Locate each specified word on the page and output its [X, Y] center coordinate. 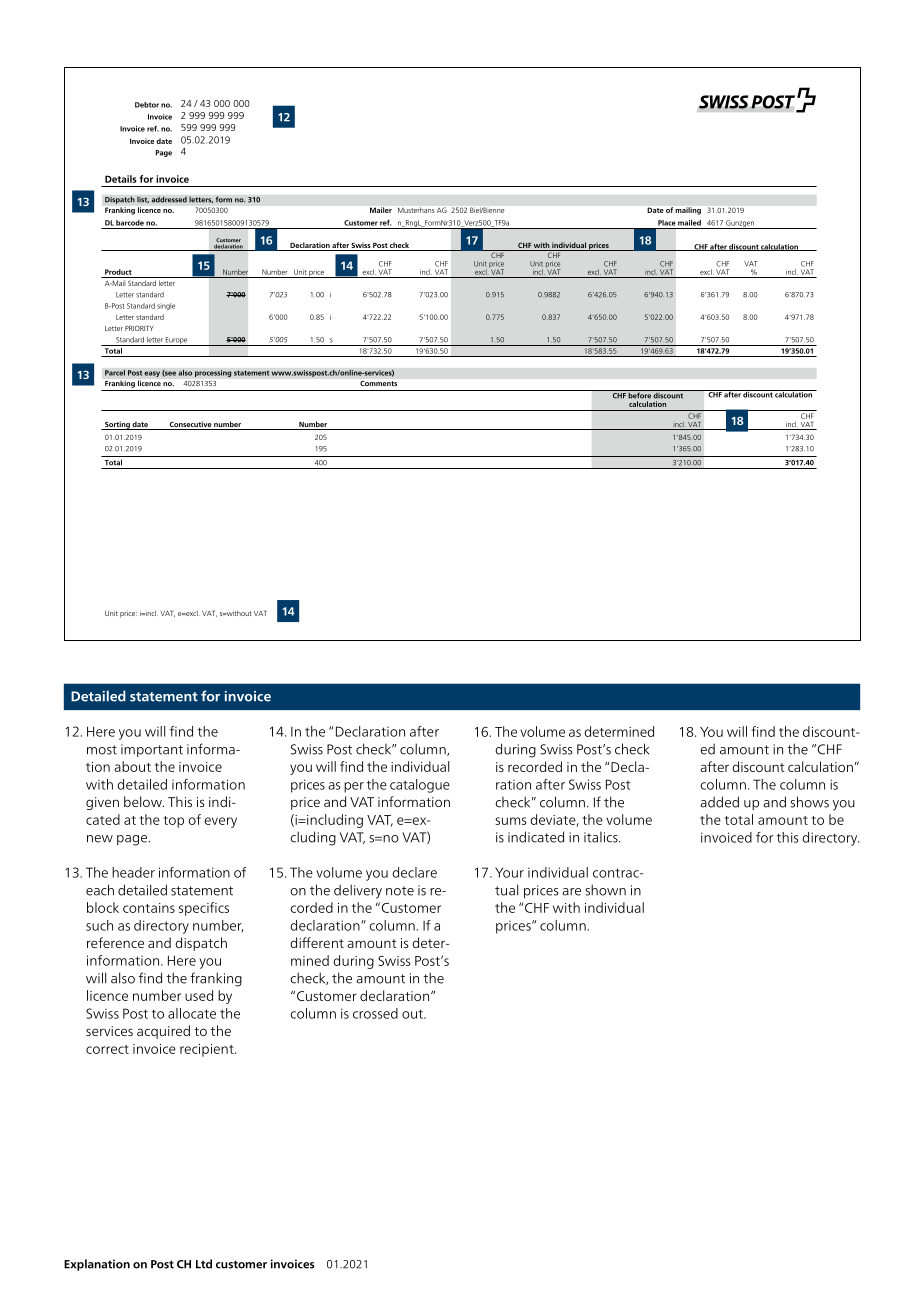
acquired [163, 1032]
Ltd [204, 1264]
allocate [192, 1013]
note [400, 891]
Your [509, 872]
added [719, 802]
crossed [375, 1013]
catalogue [420, 786]
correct [107, 1049]
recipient [208, 1050]
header [133, 872]
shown [605, 890]
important [152, 750]
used [199, 995]
